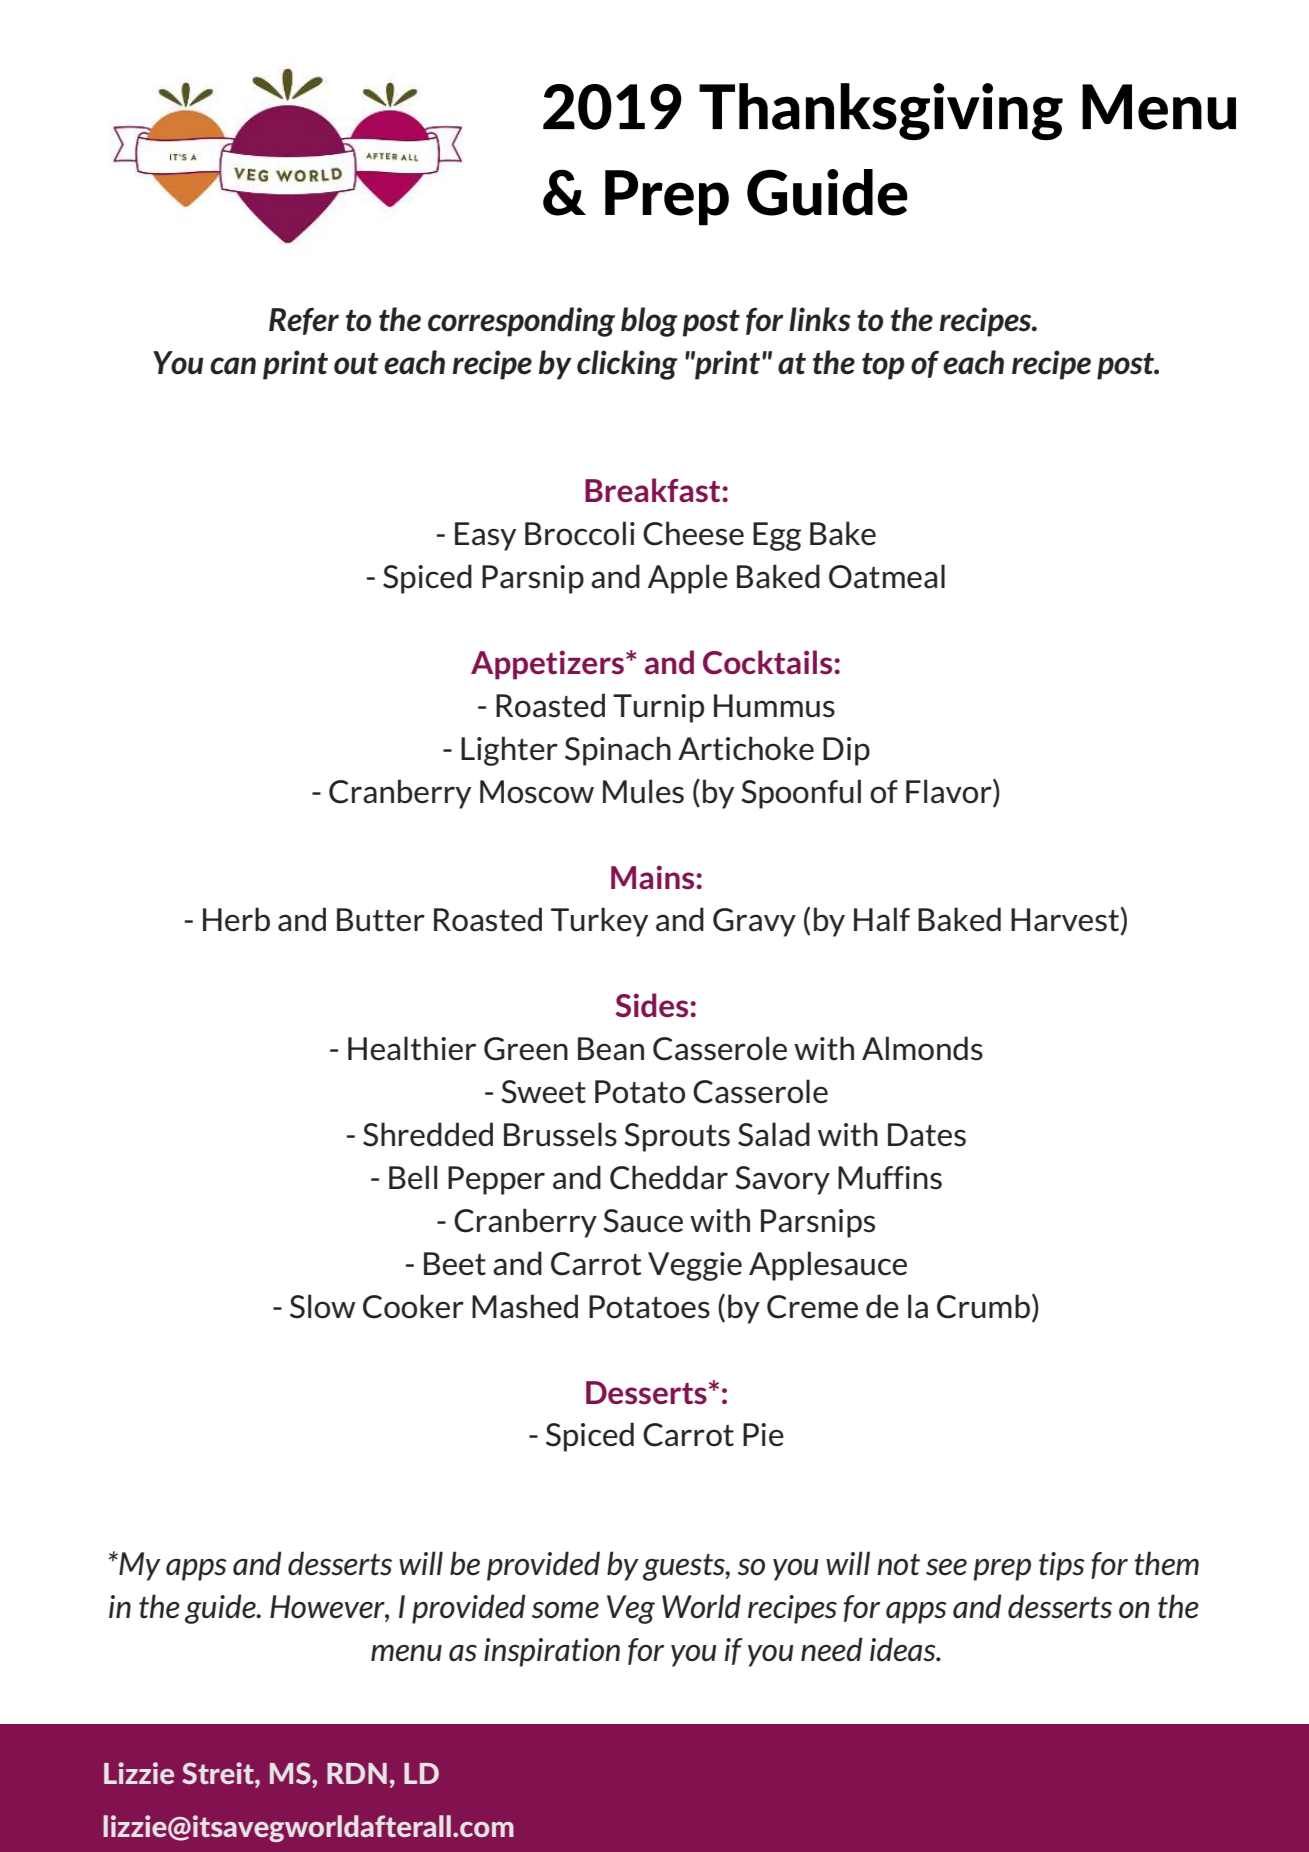 Image resolution: width=1309 pixels, height=1852 pixels. Describe the element at coordinates (649, 322) in the page. I see `blog` at that location.
